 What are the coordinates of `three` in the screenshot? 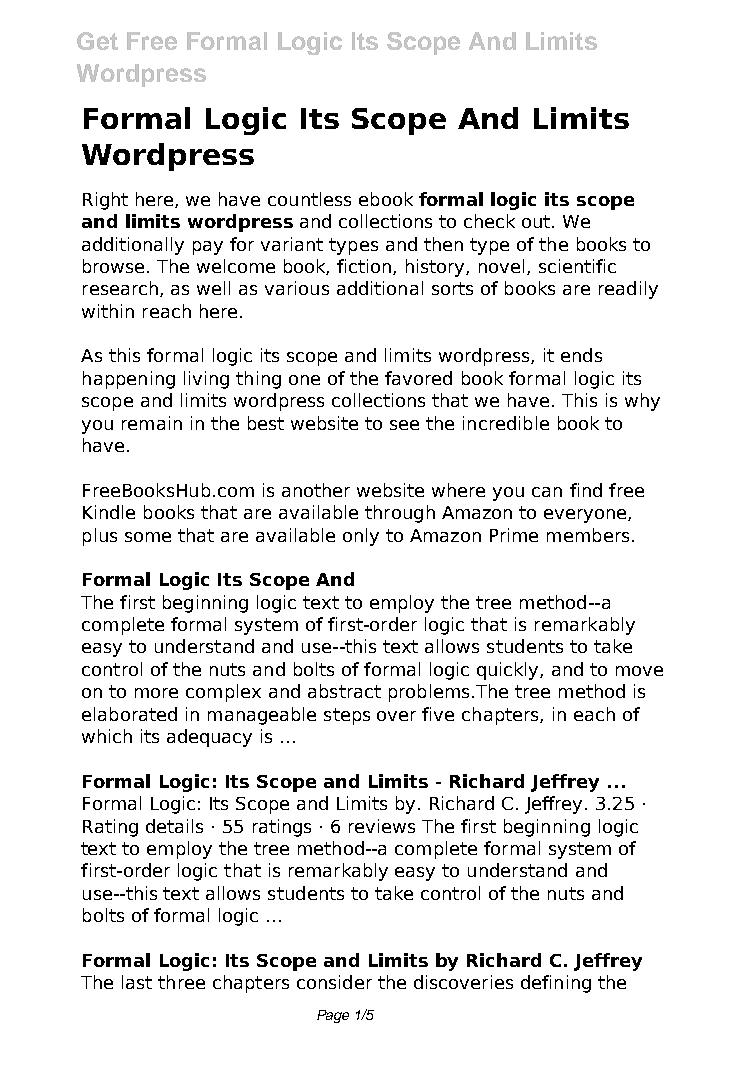 It's located at (181, 982).
